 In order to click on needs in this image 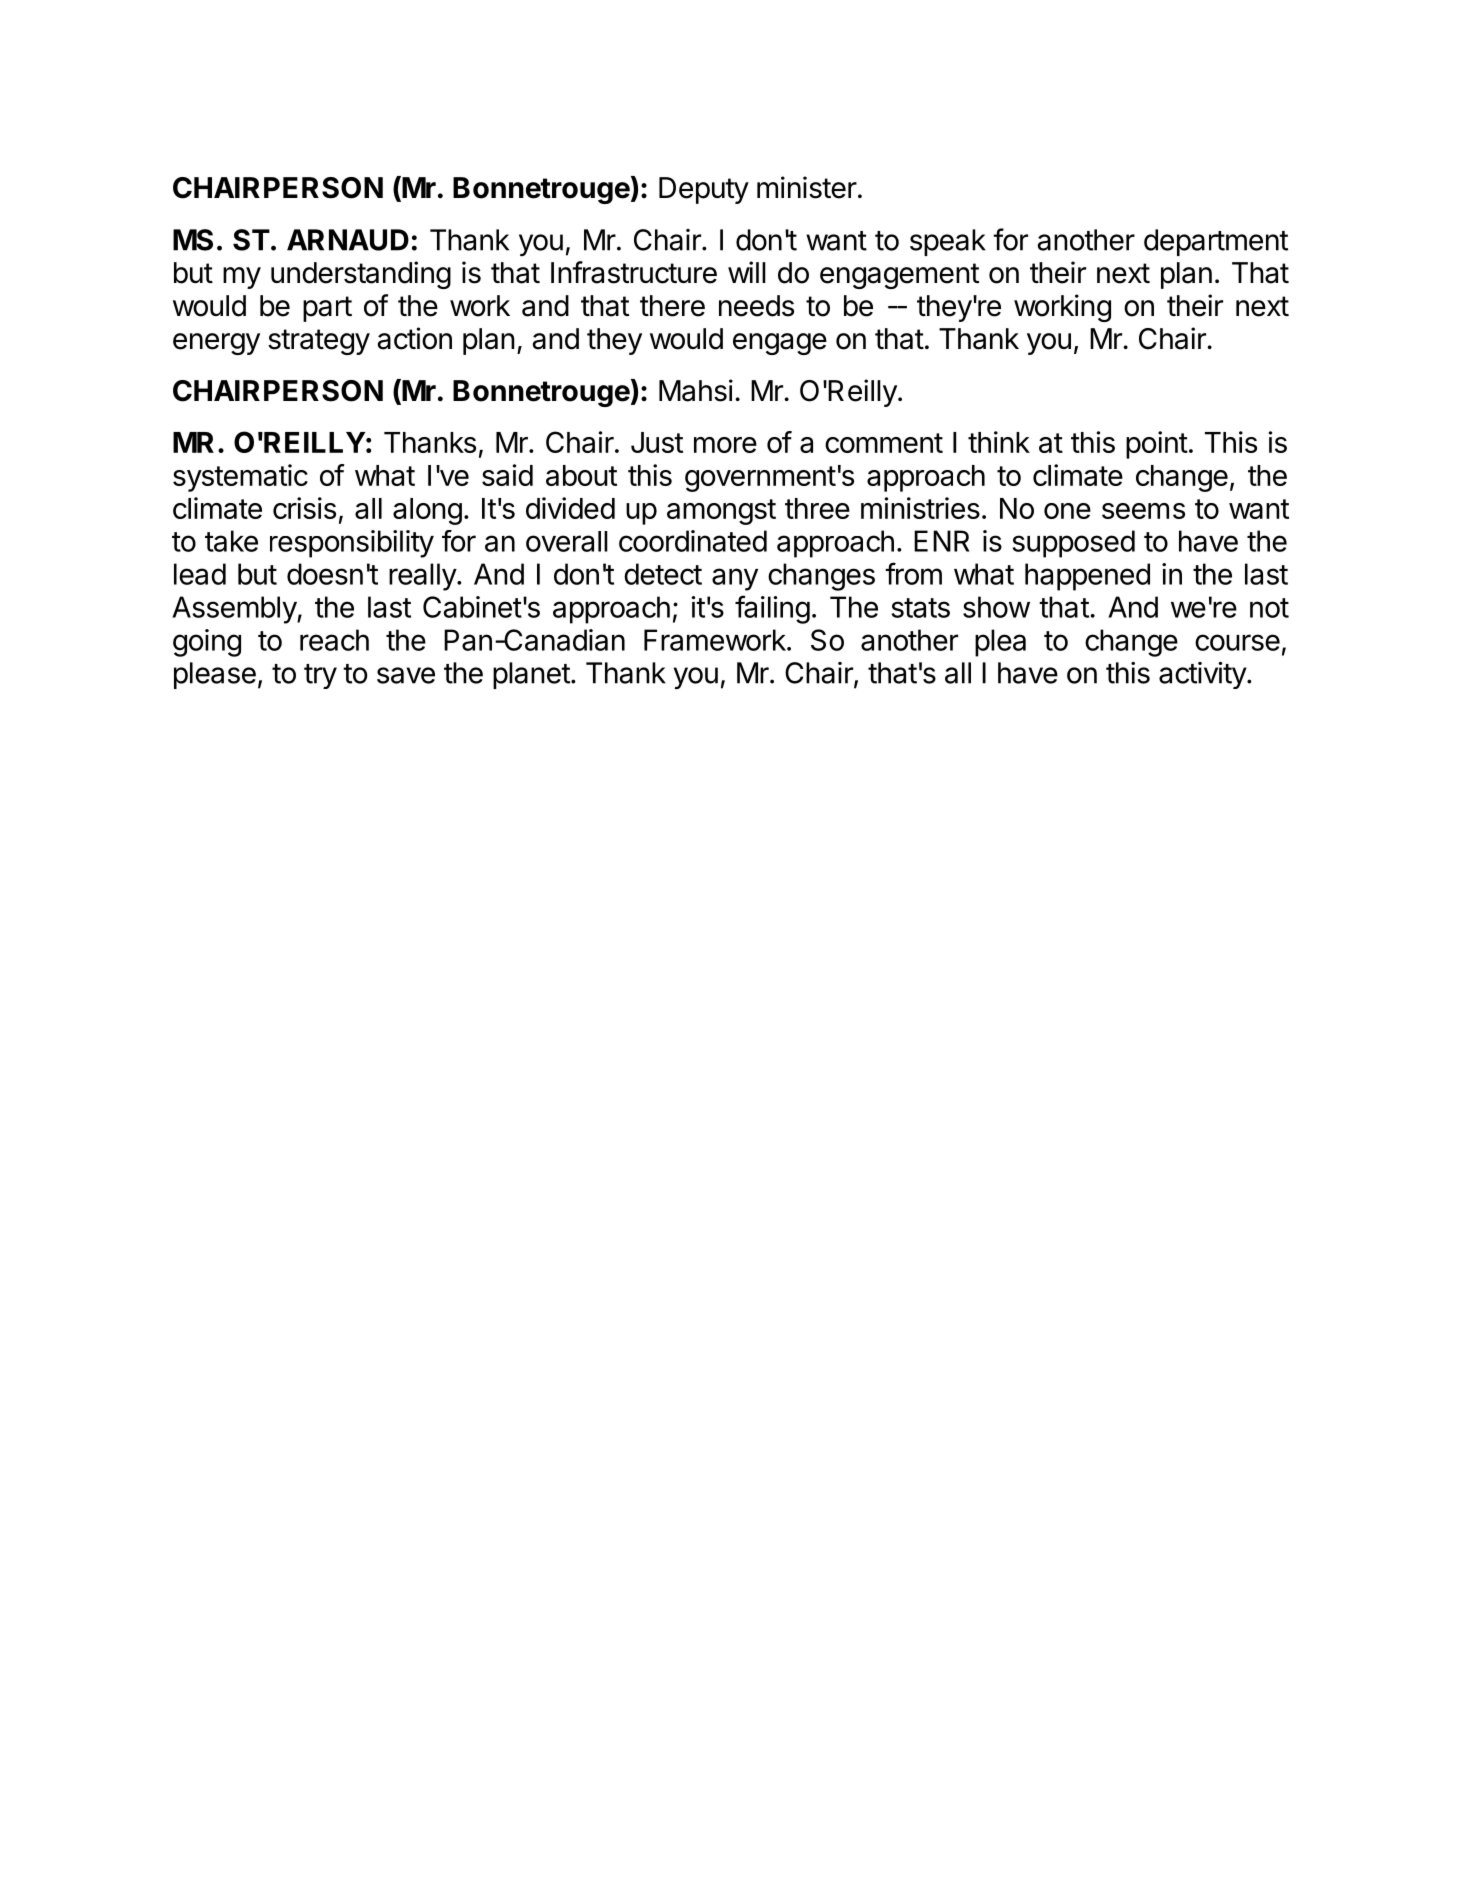, I will do `click(756, 306)`.
